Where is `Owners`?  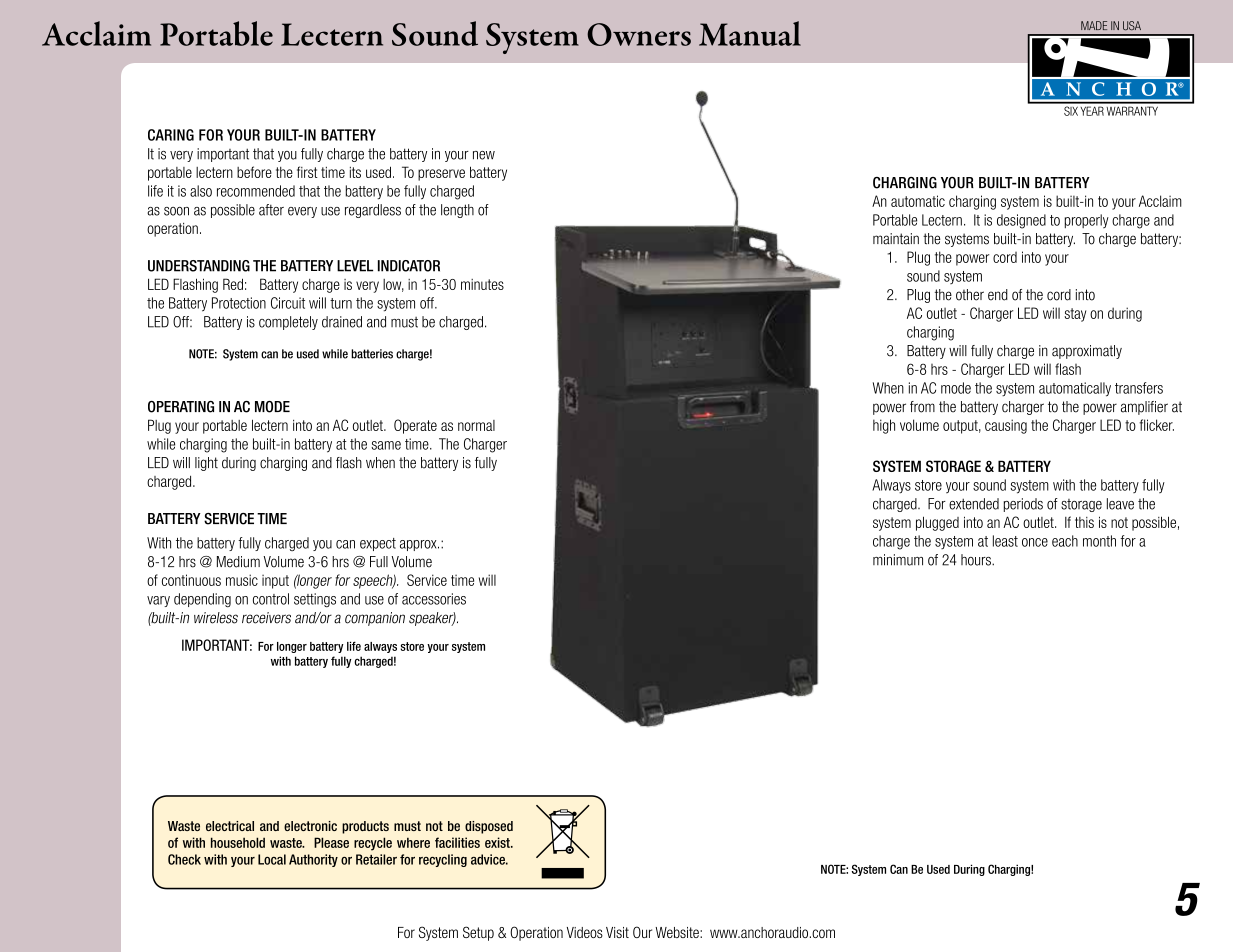
Owners is located at coordinates (639, 34).
